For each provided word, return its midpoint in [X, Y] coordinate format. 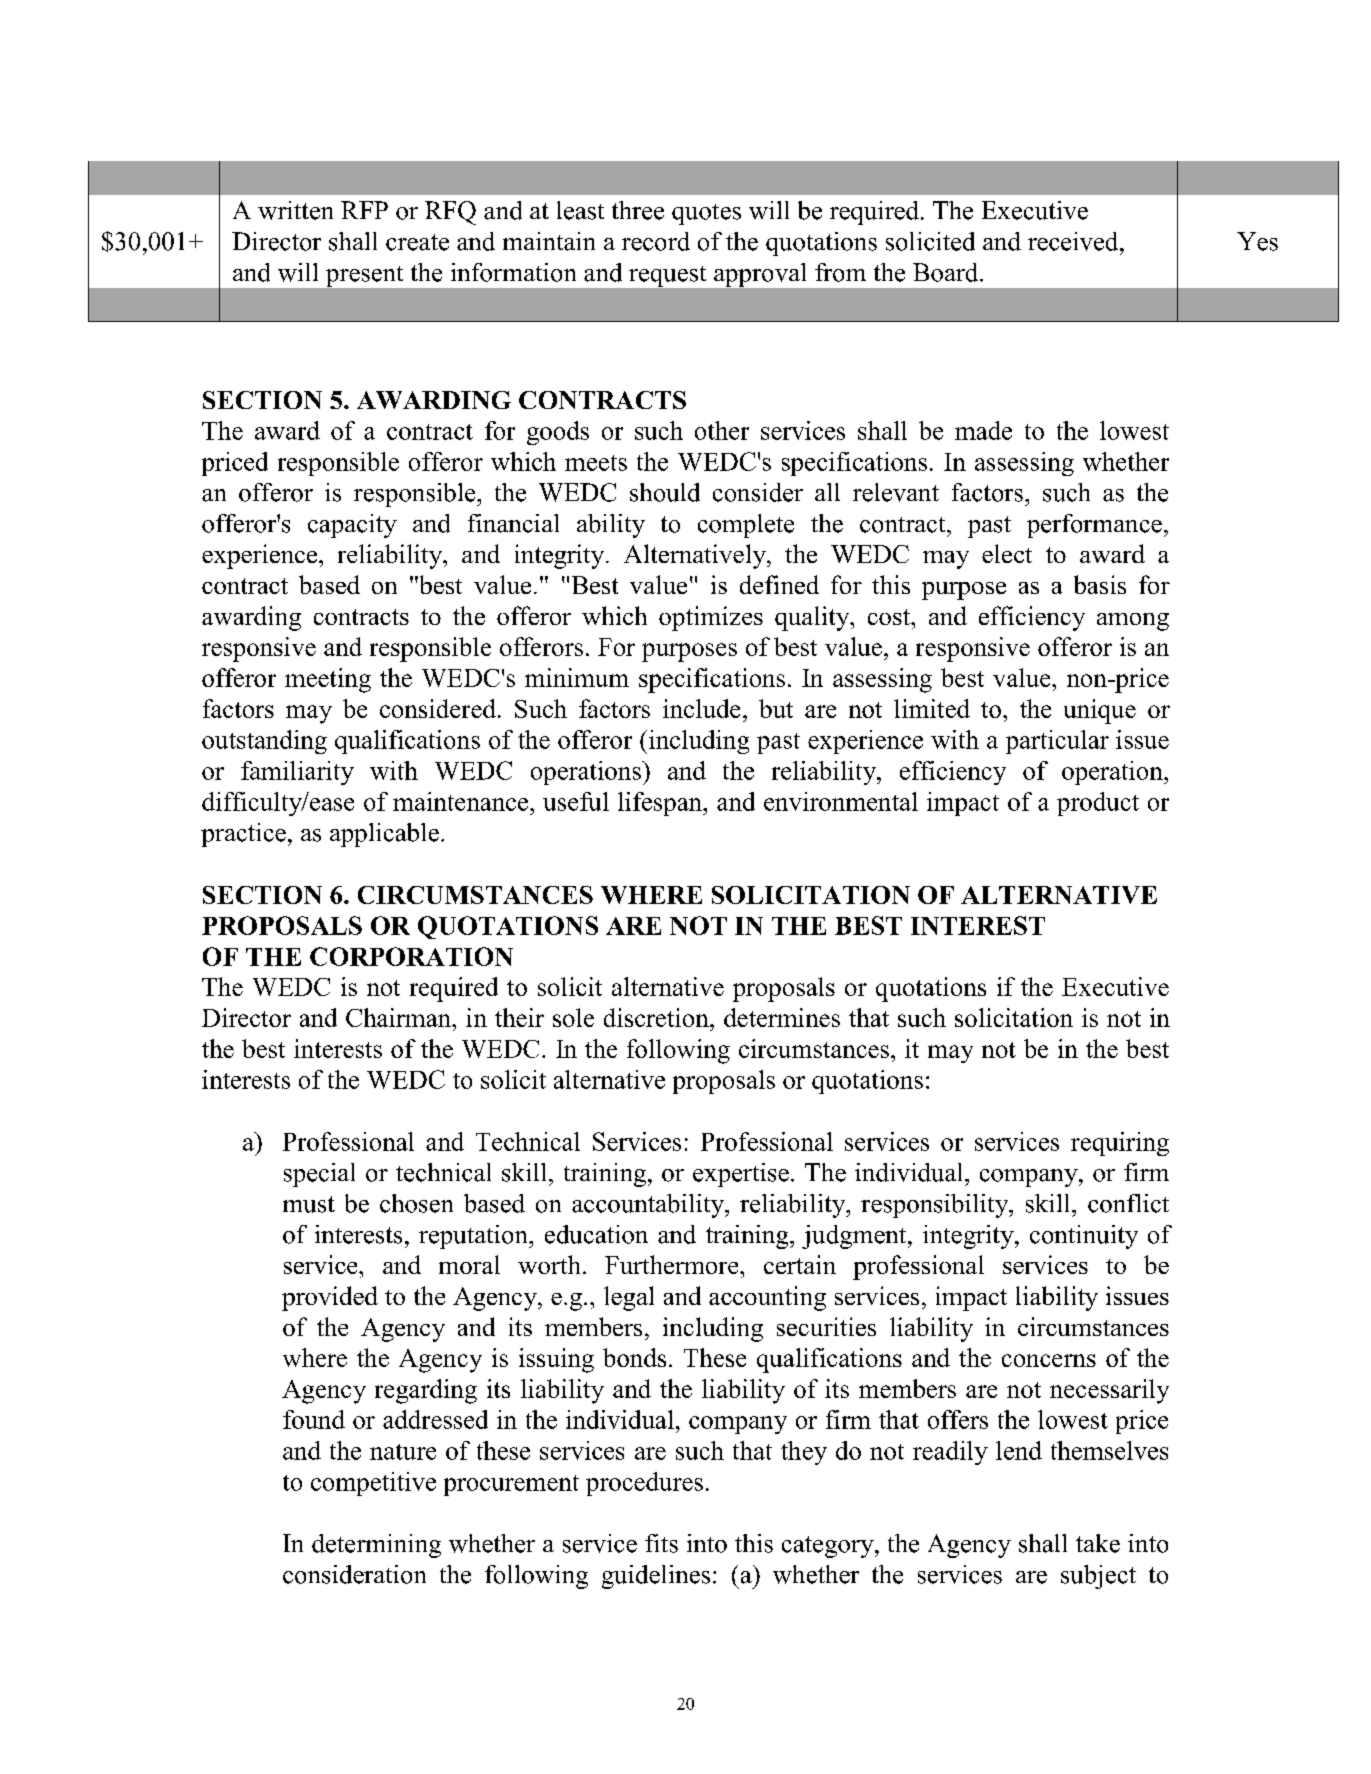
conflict [1128, 1203]
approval [760, 275]
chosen [416, 1203]
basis [1100, 584]
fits [661, 1543]
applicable [384, 835]
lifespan [661, 804]
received [1074, 241]
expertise [741, 1175]
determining [376, 1546]
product [1098, 804]
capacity [352, 526]
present [364, 276]
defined [779, 584]
